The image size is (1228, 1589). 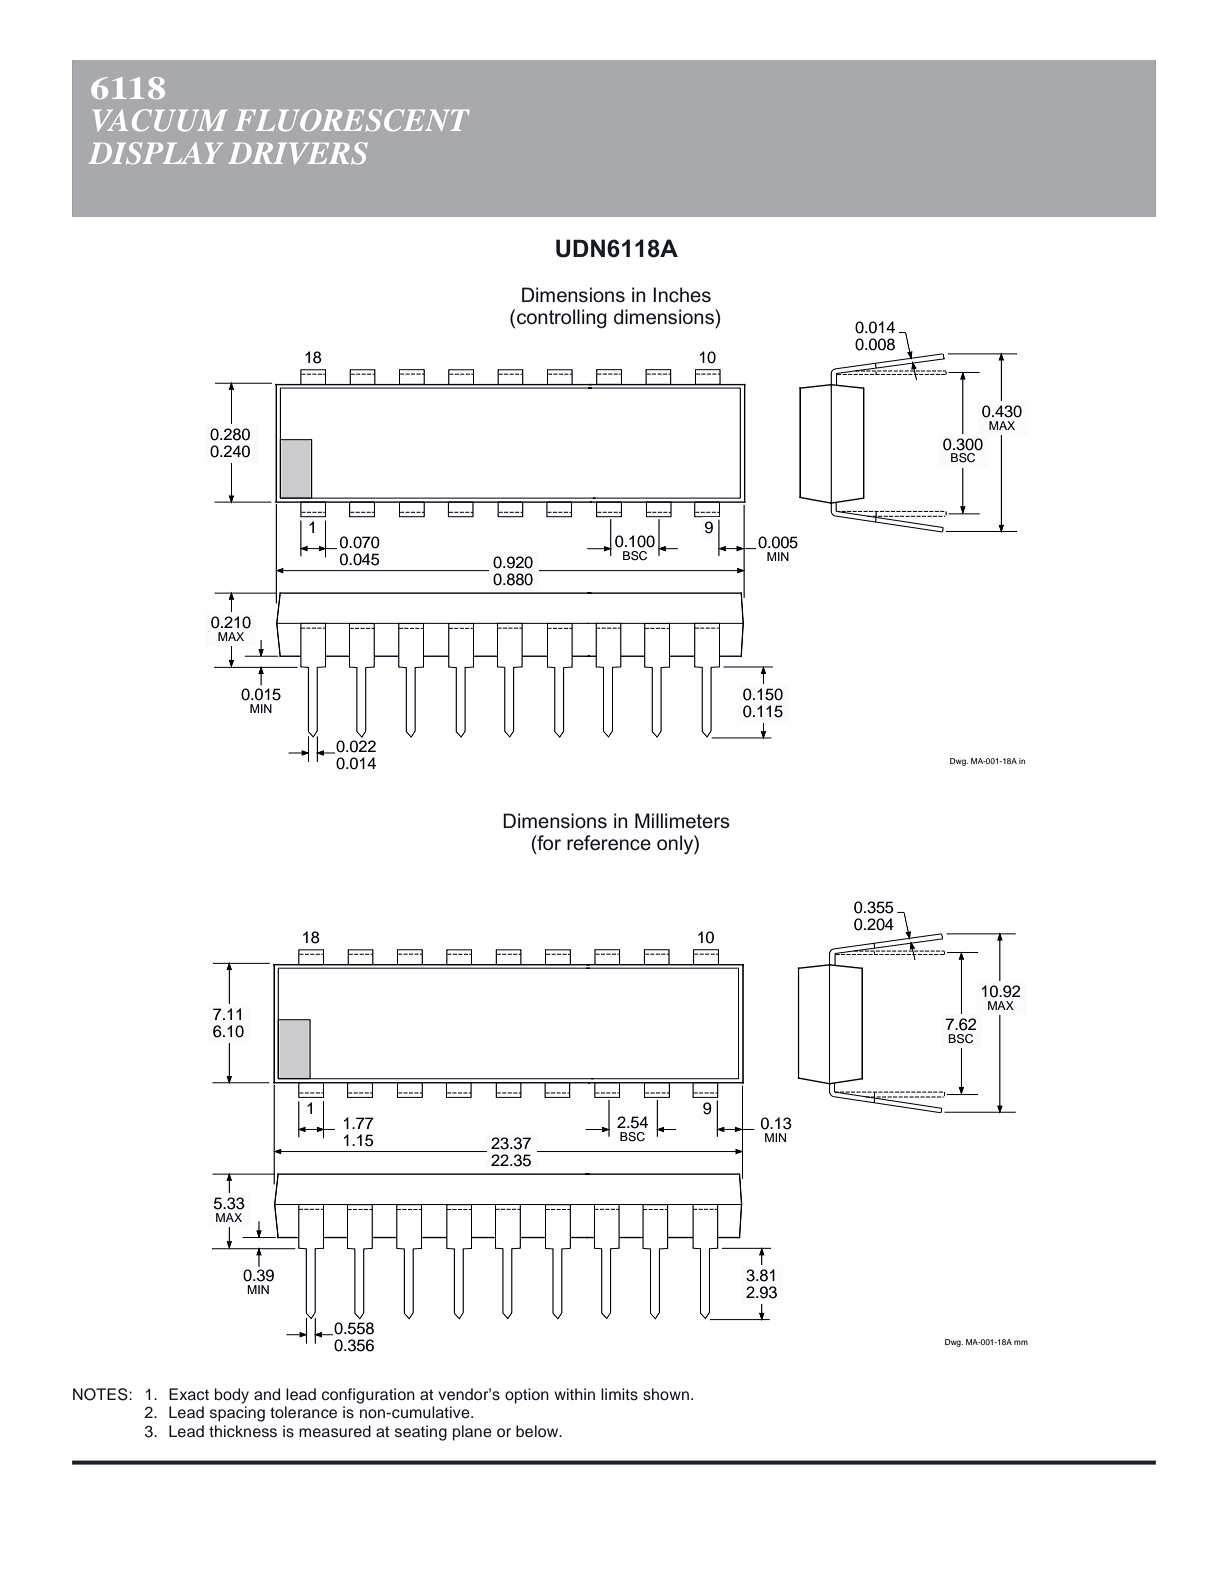 I want to click on limits, so click(x=619, y=1394).
